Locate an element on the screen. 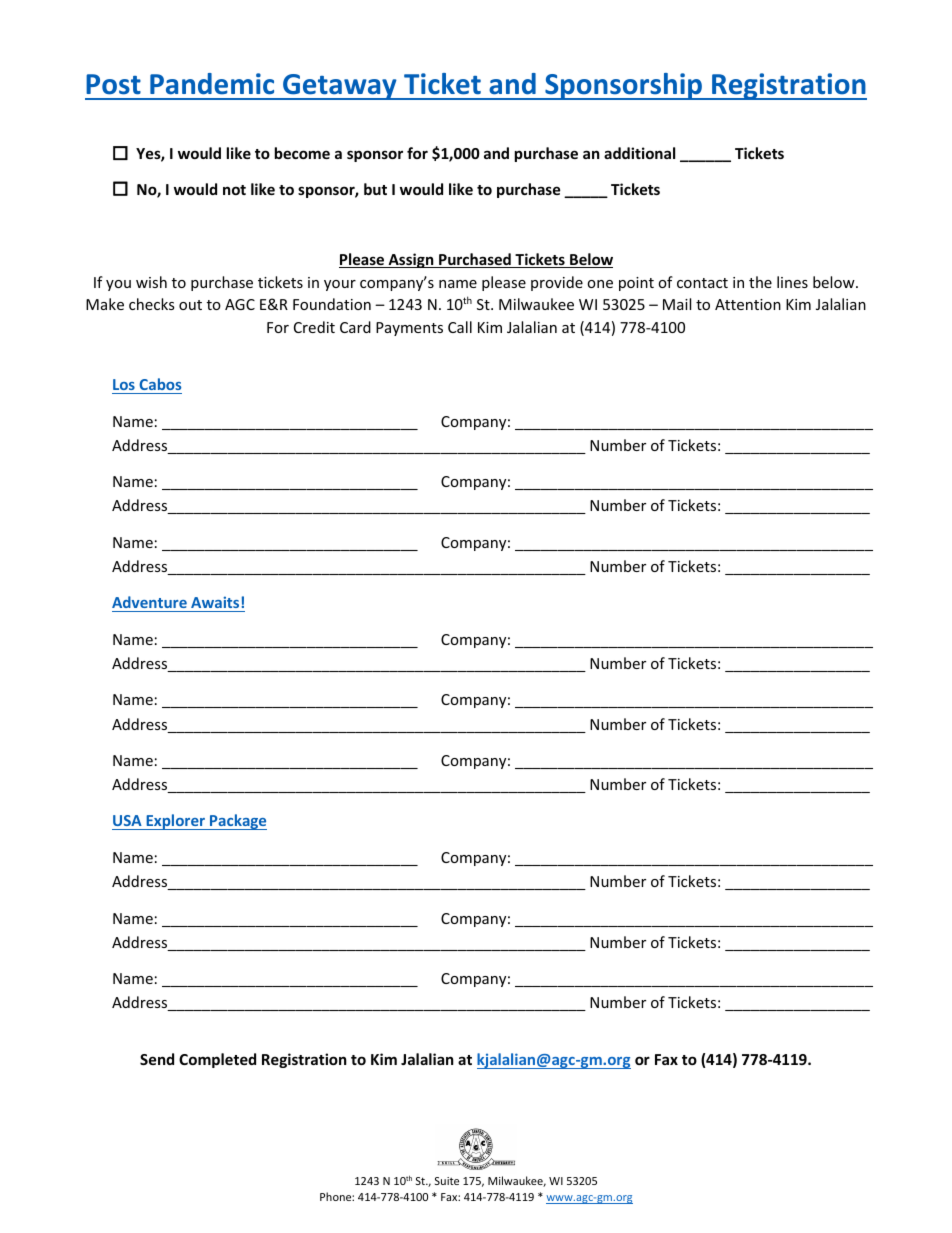 The height and width of the screenshot is (1233, 952). Getaway is located at coordinates (340, 87).
